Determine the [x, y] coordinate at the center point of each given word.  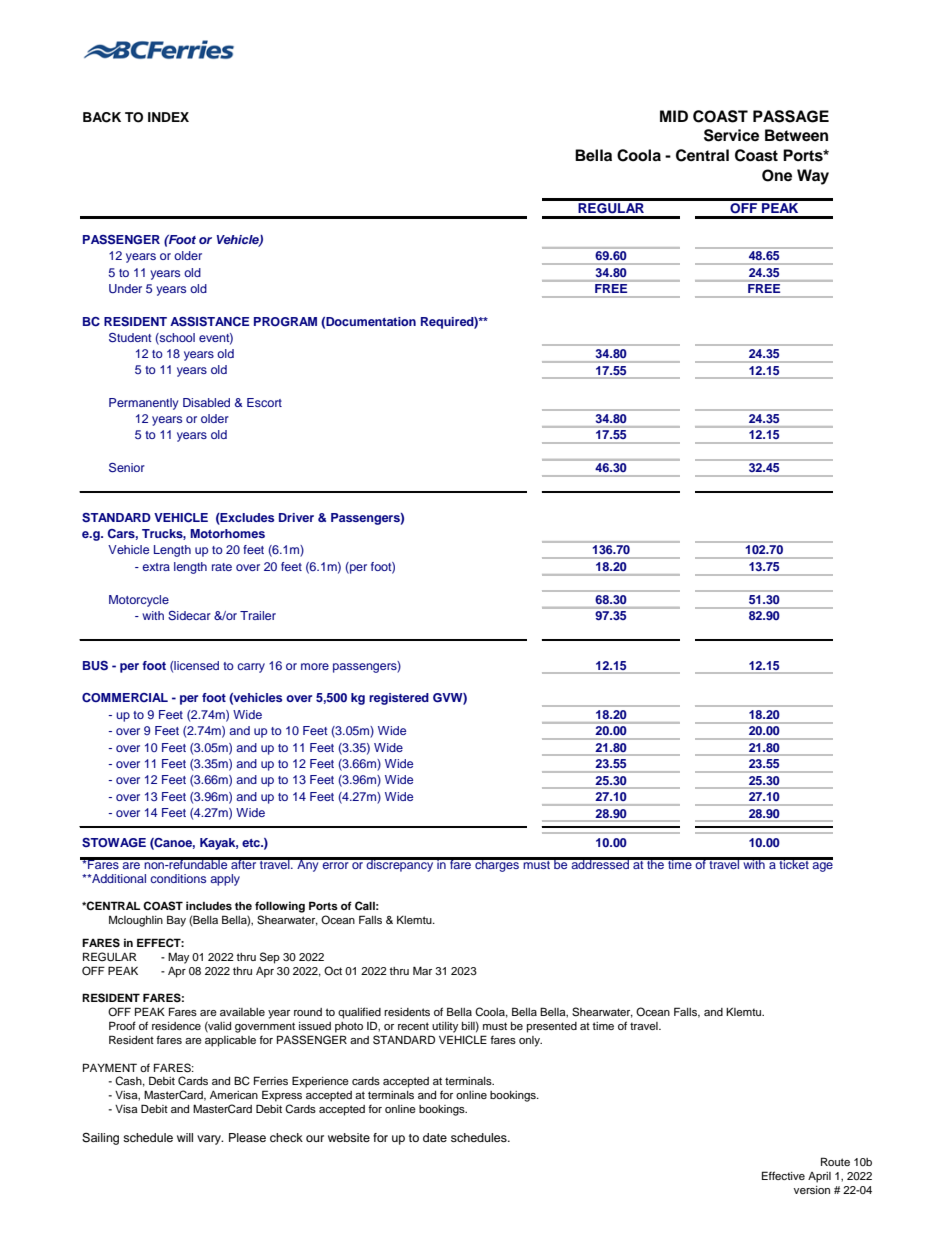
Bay [176, 921]
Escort [264, 402]
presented [552, 1027]
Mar [422, 970]
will [185, 1137]
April [819, 1177]
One [777, 175]
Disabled [206, 402]
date [435, 1137]
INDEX [168, 117]
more [315, 666]
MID [674, 116]
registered [399, 699]
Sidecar [189, 615]
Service [731, 135]
